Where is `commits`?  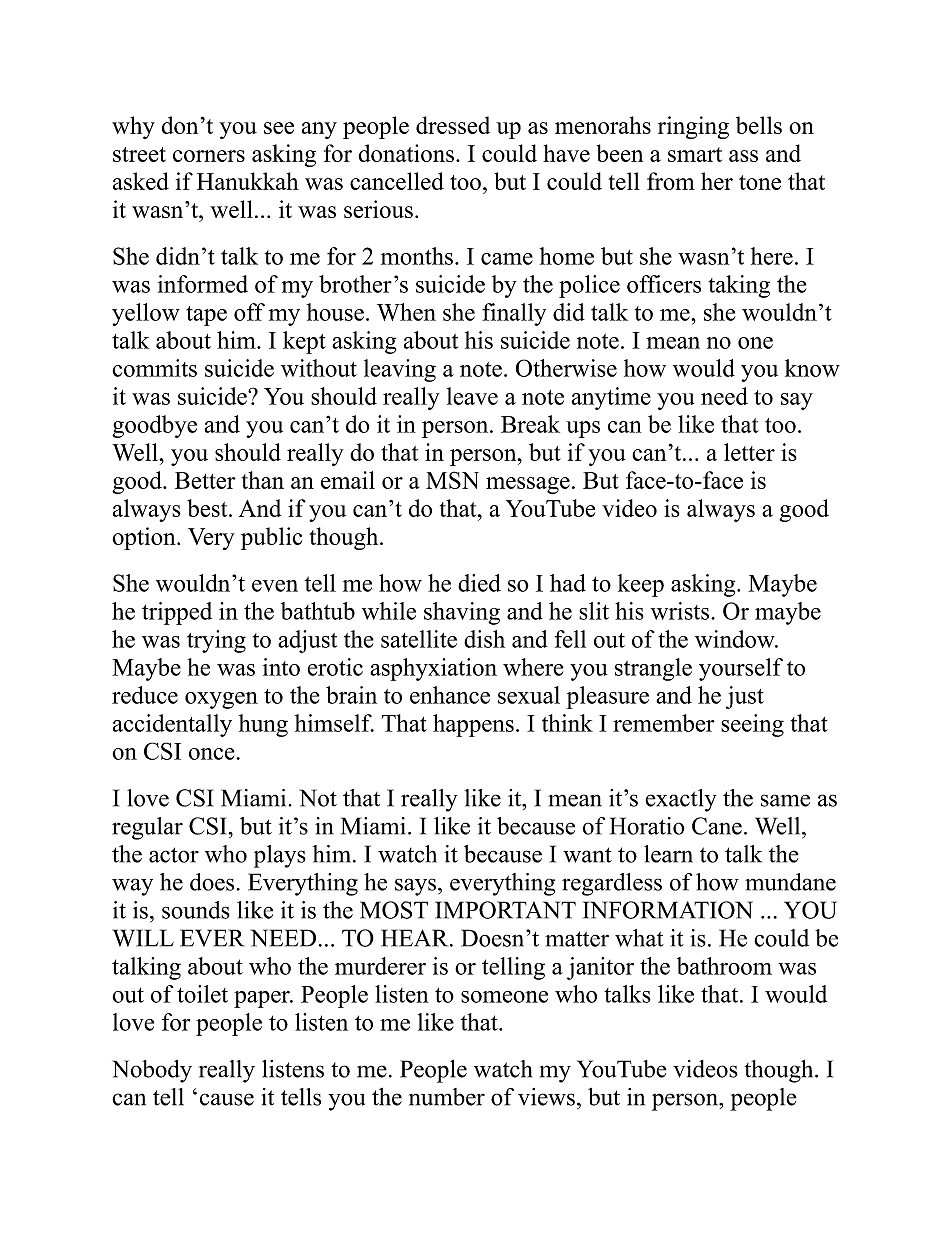
commits is located at coordinates (155, 368).
